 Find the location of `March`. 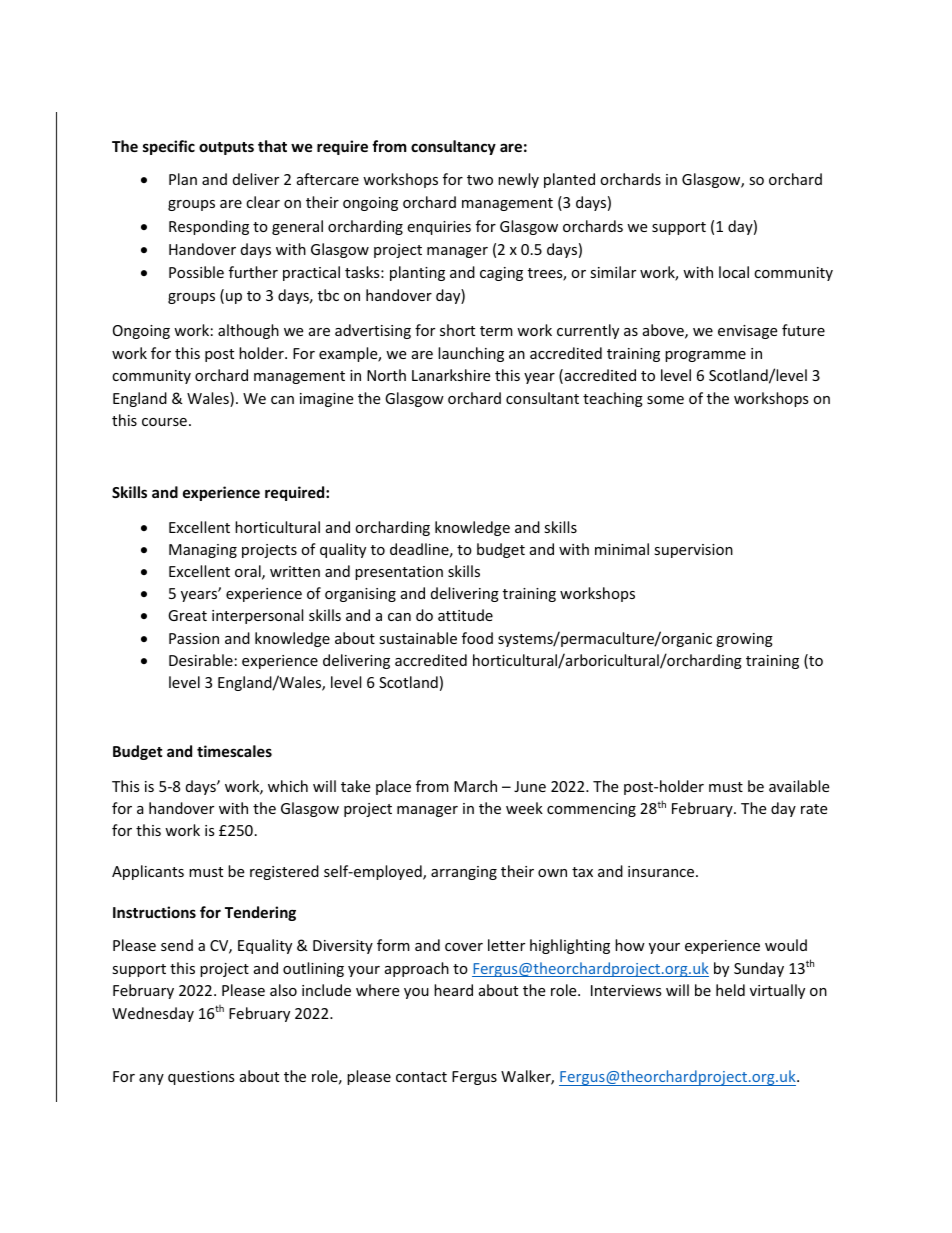

March is located at coordinates (475, 786).
